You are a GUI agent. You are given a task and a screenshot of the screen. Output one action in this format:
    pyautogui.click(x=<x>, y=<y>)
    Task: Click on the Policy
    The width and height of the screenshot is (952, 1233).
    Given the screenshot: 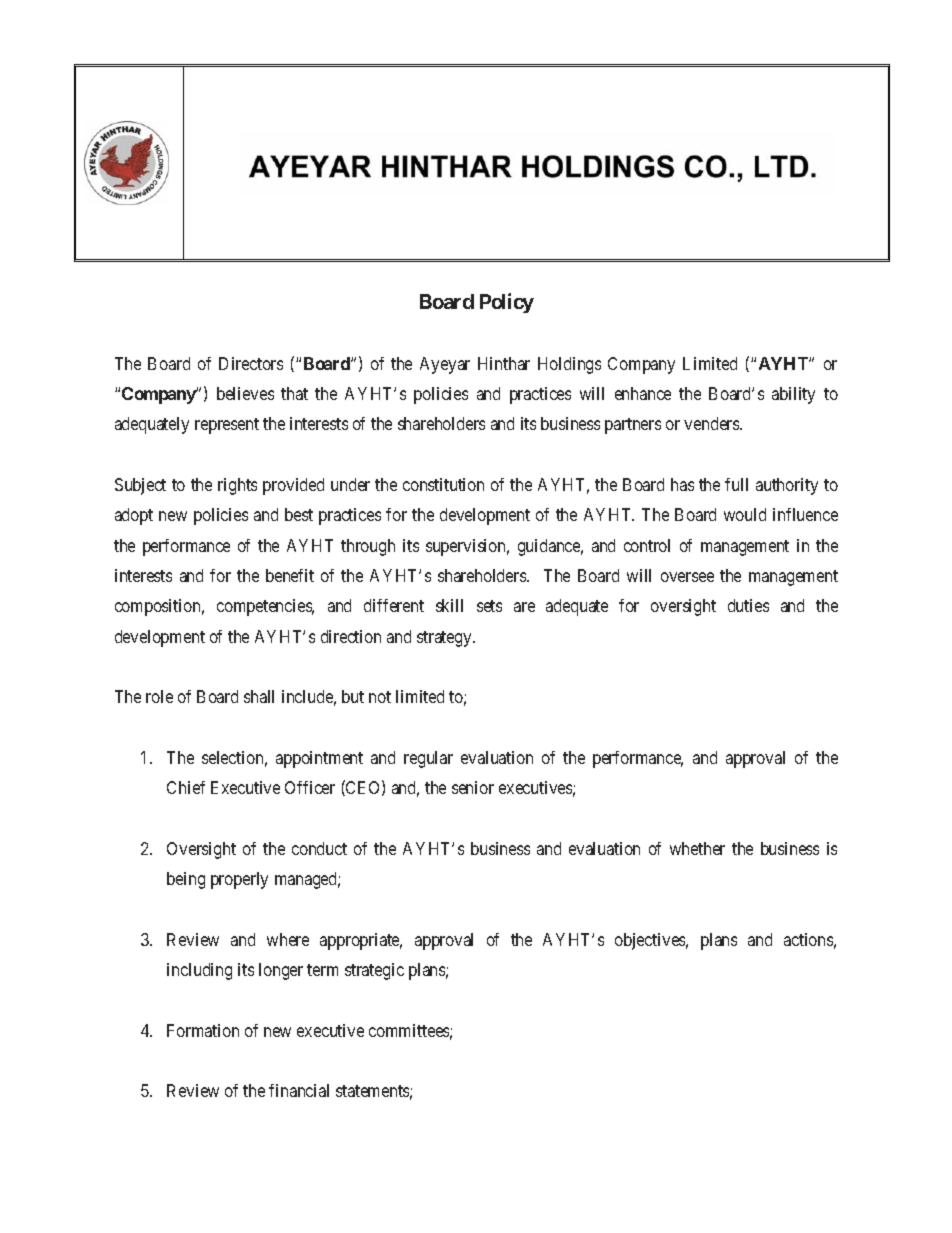 What is the action you would take?
    pyautogui.click(x=507, y=303)
